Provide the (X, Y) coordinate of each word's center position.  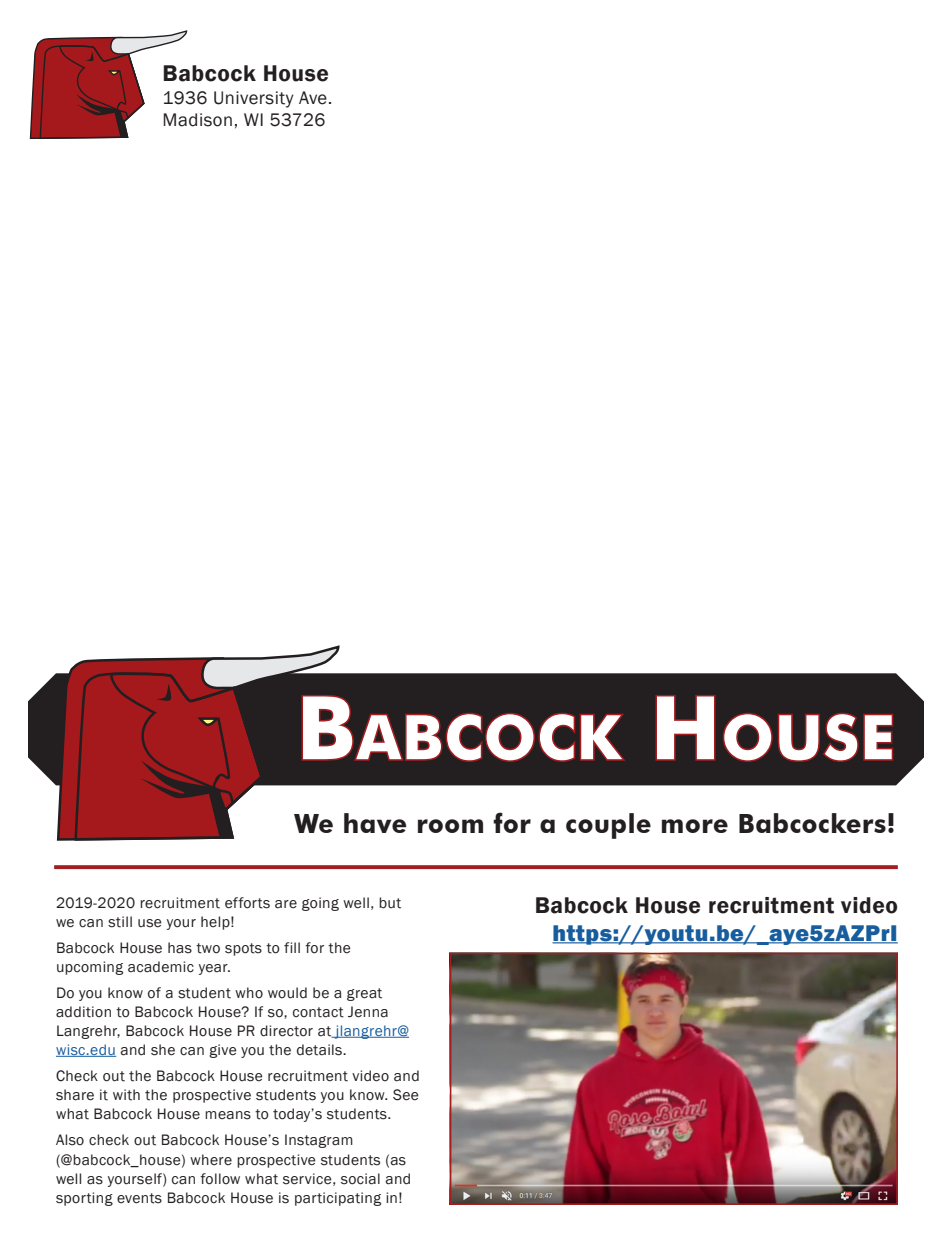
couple (608, 826)
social (360, 1179)
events (139, 1198)
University (254, 99)
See (406, 1095)
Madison (197, 120)
